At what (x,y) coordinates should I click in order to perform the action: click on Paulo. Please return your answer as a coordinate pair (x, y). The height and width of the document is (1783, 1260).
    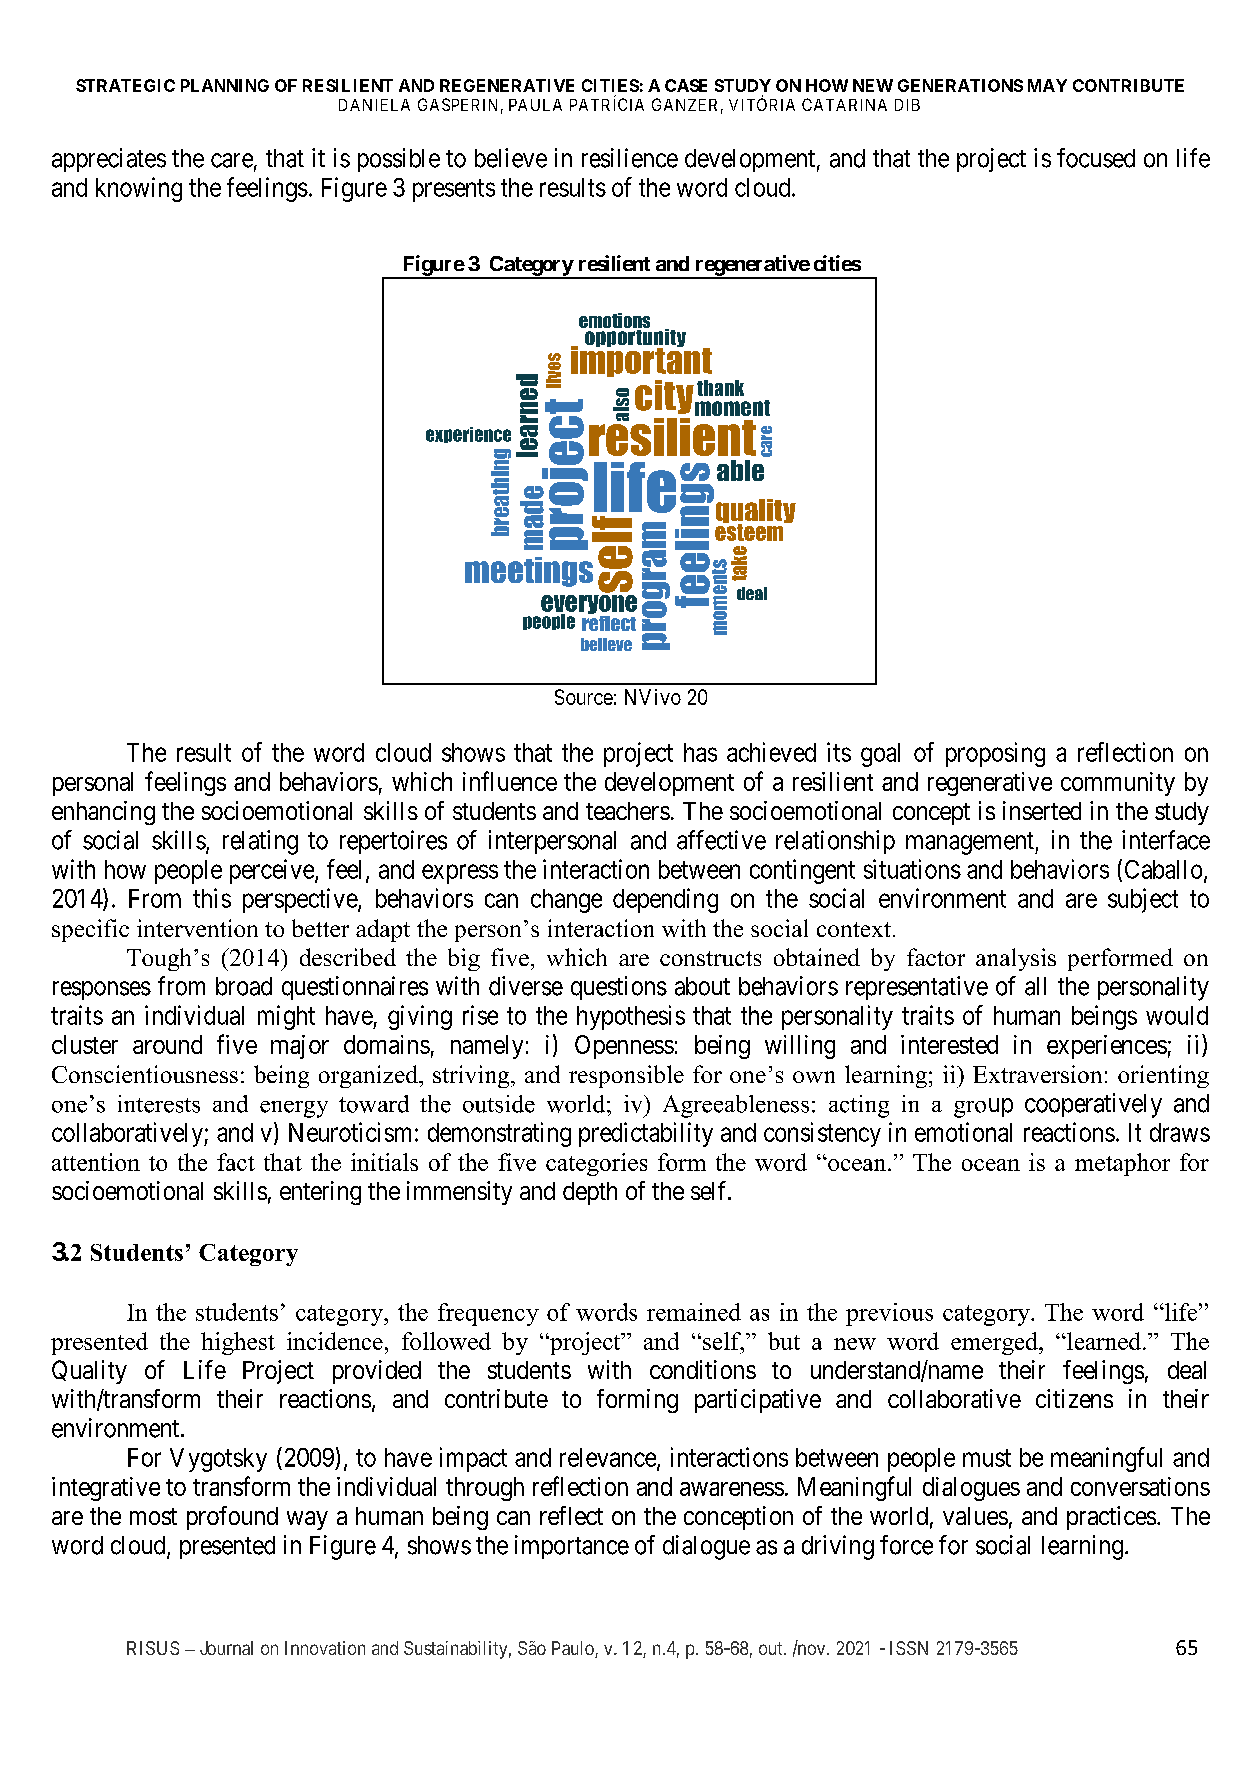
    Looking at the image, I should click on (574, 1649).
